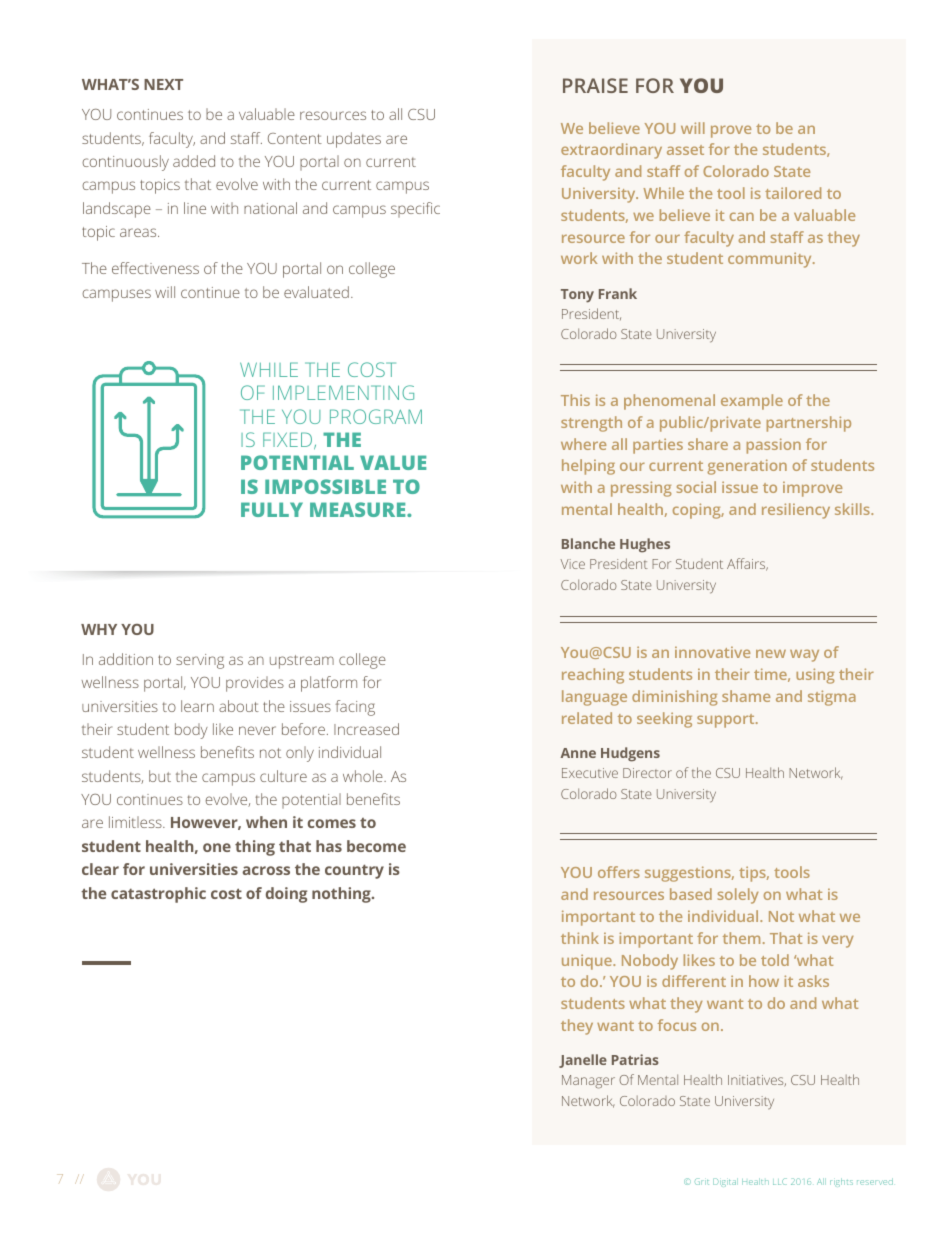  Describe the element at coordinates (163, 84) in the screenshot. I see `NEXT` at that location.
